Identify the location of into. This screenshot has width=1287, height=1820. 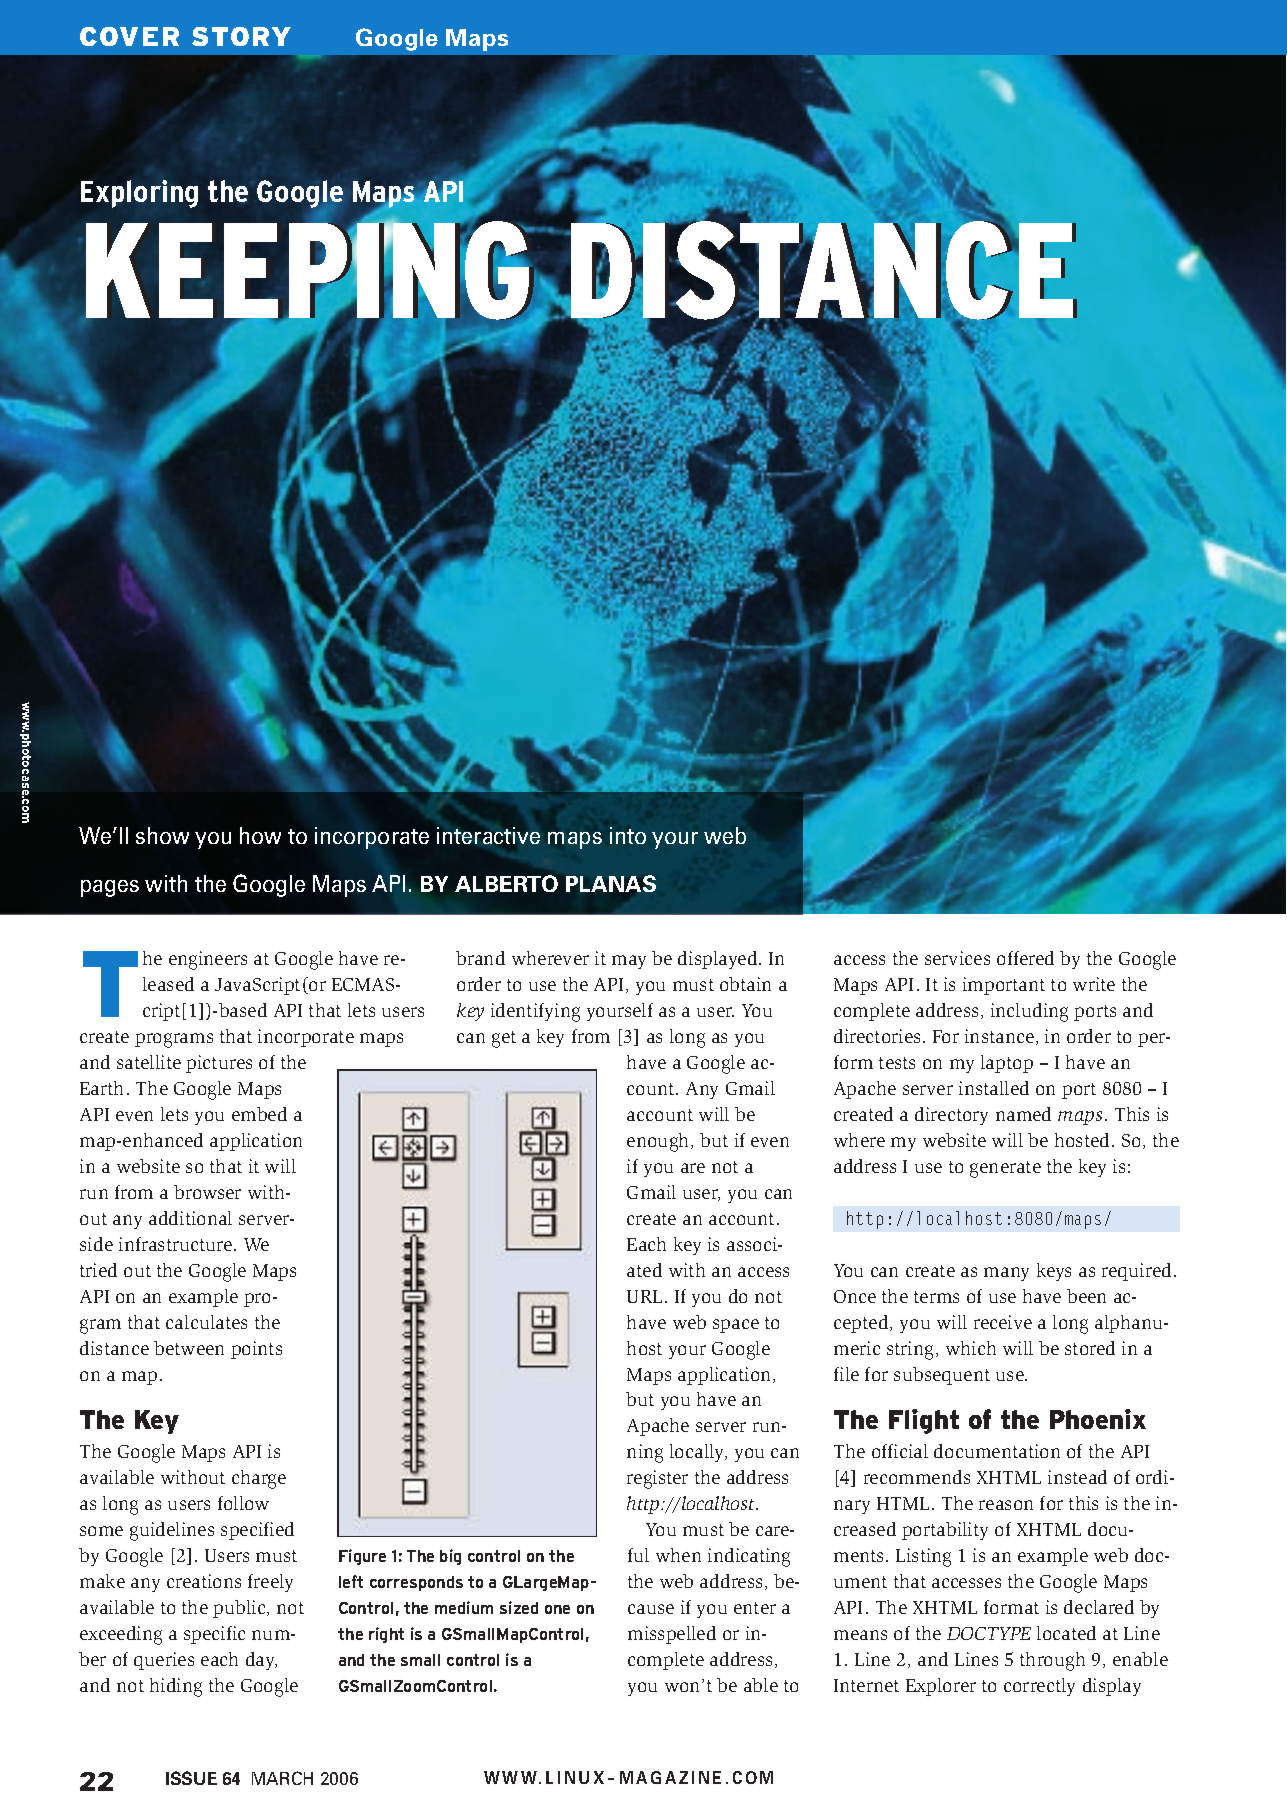
(628, 835).
